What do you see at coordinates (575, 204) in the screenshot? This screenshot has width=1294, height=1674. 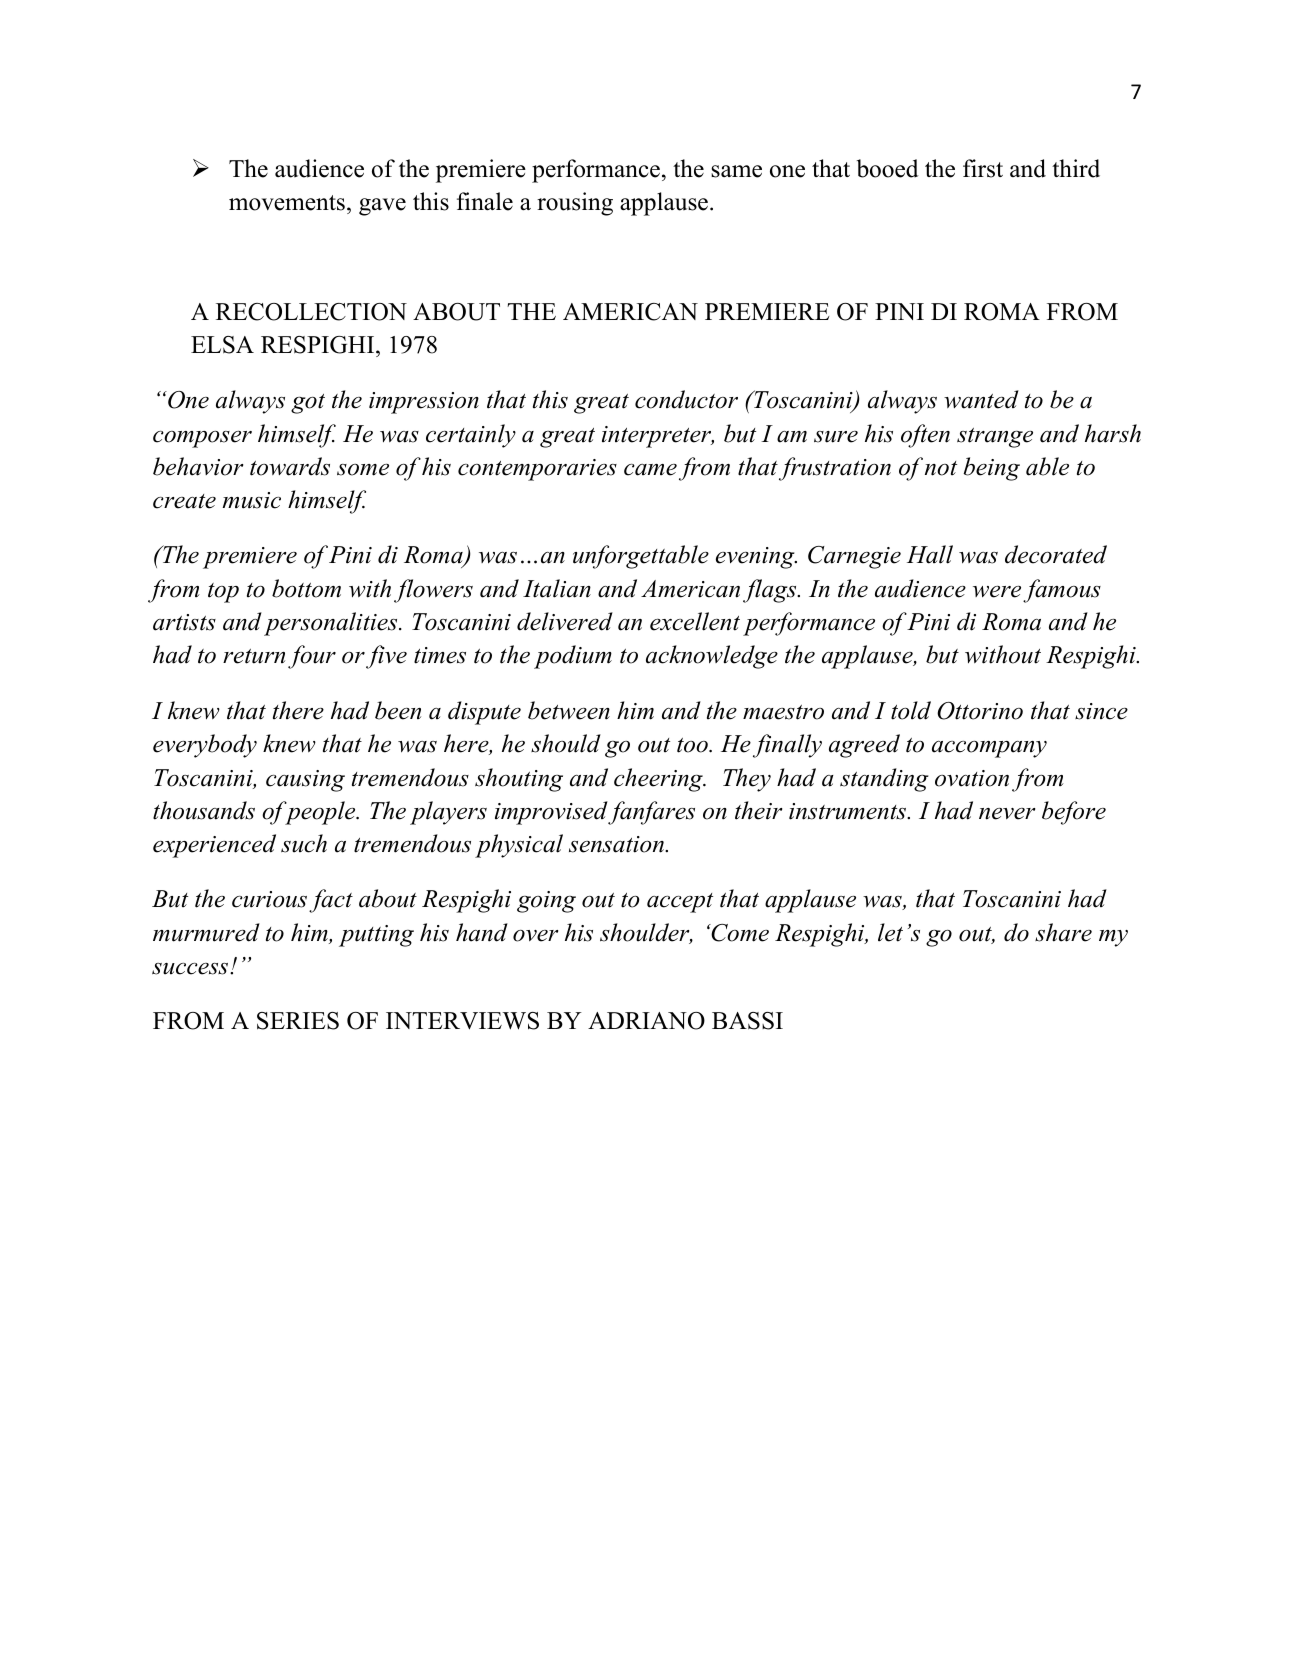 I see `rousing` at bounding box center [575, 204].
